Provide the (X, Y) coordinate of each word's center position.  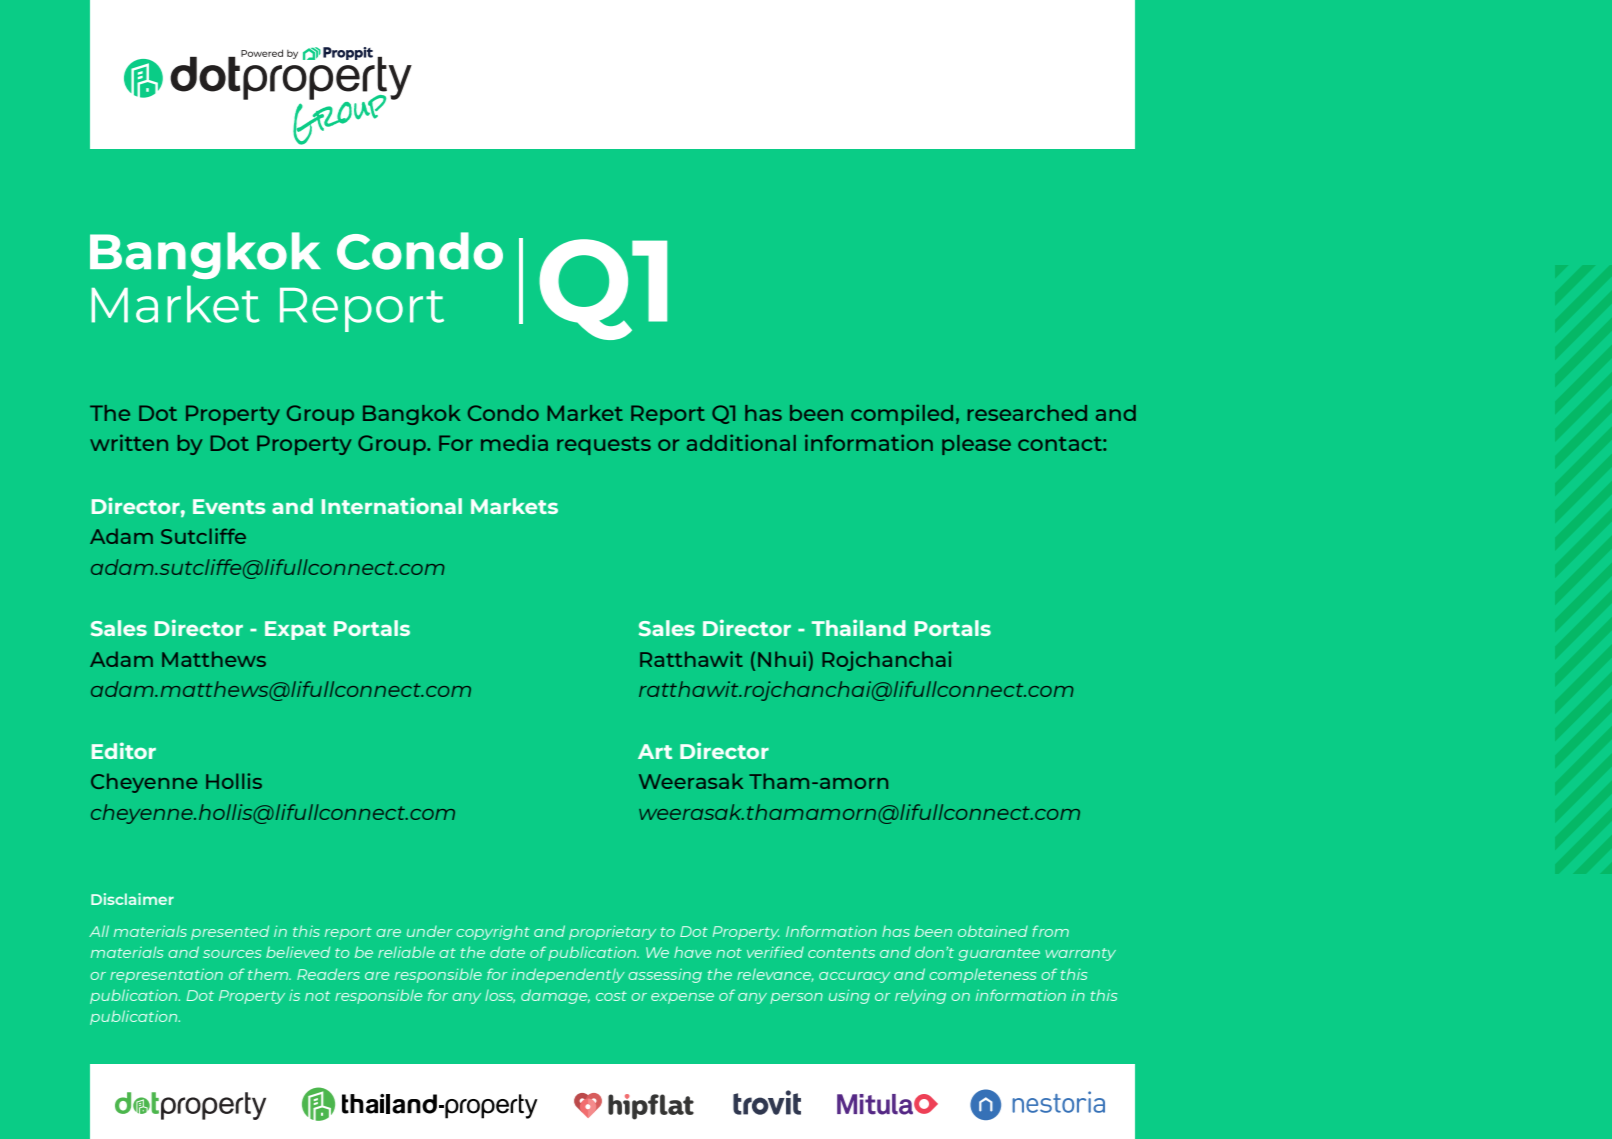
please (976, 445)
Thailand (859, 627)
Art (655, 751)
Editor (124, 750)
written (129, 442)
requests (604, 446)
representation (166, 975)
